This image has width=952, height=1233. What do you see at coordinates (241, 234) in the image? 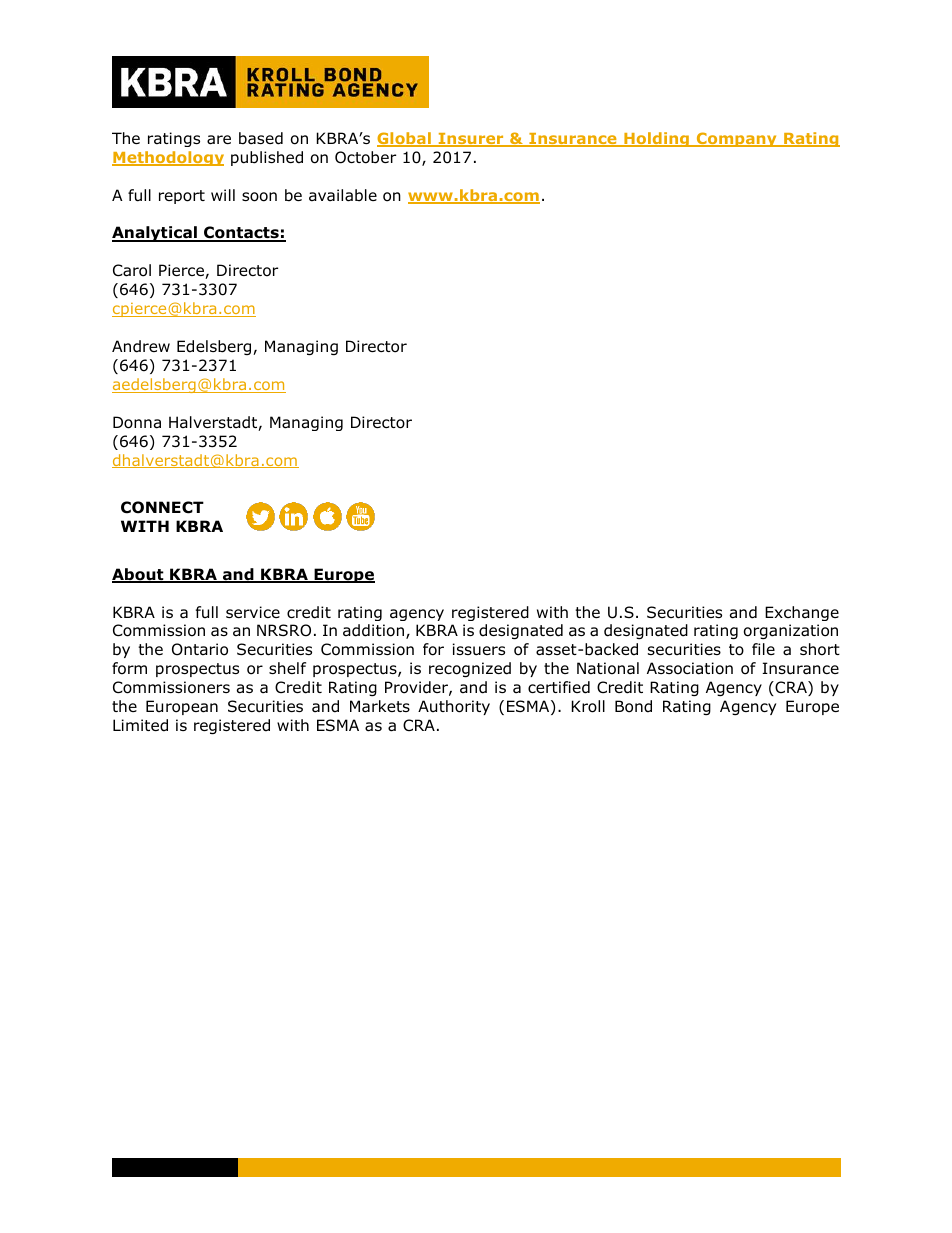
I see `Contacts` at bounding box center [241, 234].
